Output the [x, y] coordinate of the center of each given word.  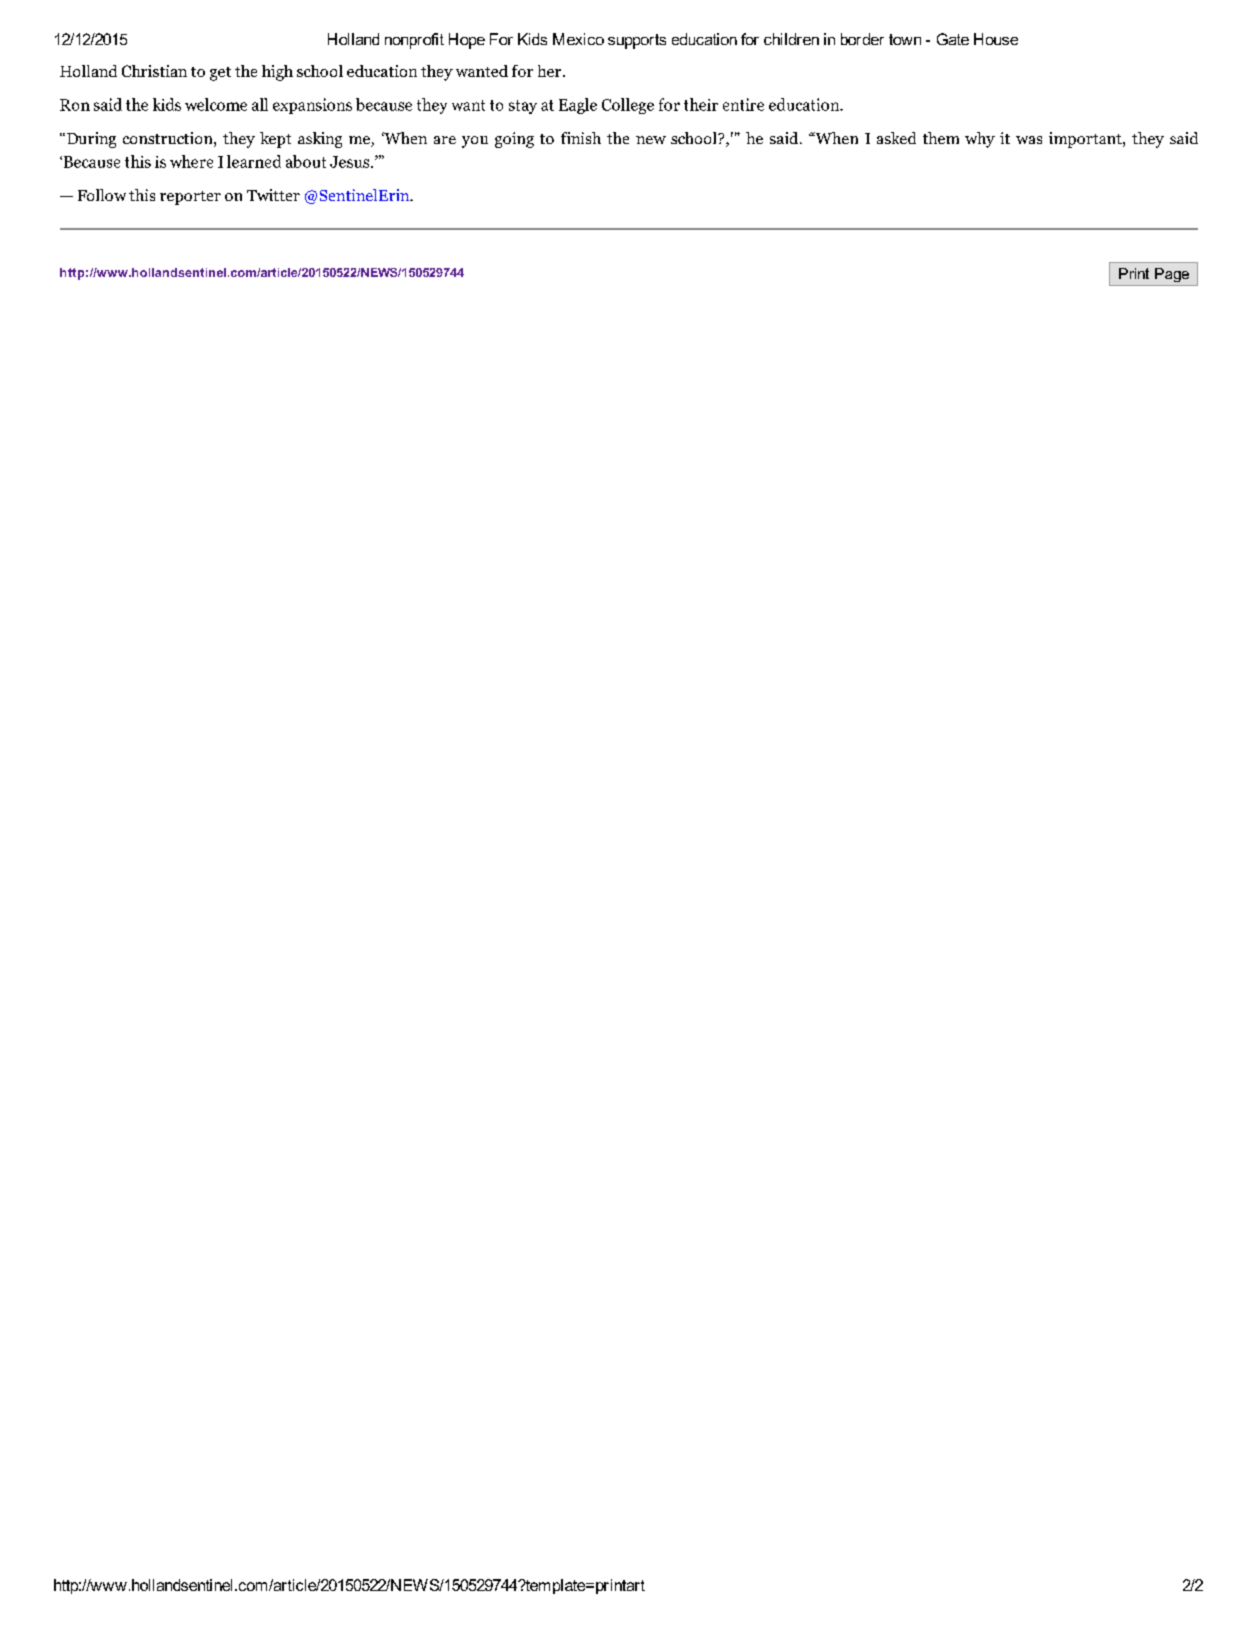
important [1086, 140]
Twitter [273, 195]
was [1029, 140]
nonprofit [414, 41]
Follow [102, 195]
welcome [216, 104]
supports [637, 41]
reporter [190, 198]
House [996, 39]
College [628, 106]
